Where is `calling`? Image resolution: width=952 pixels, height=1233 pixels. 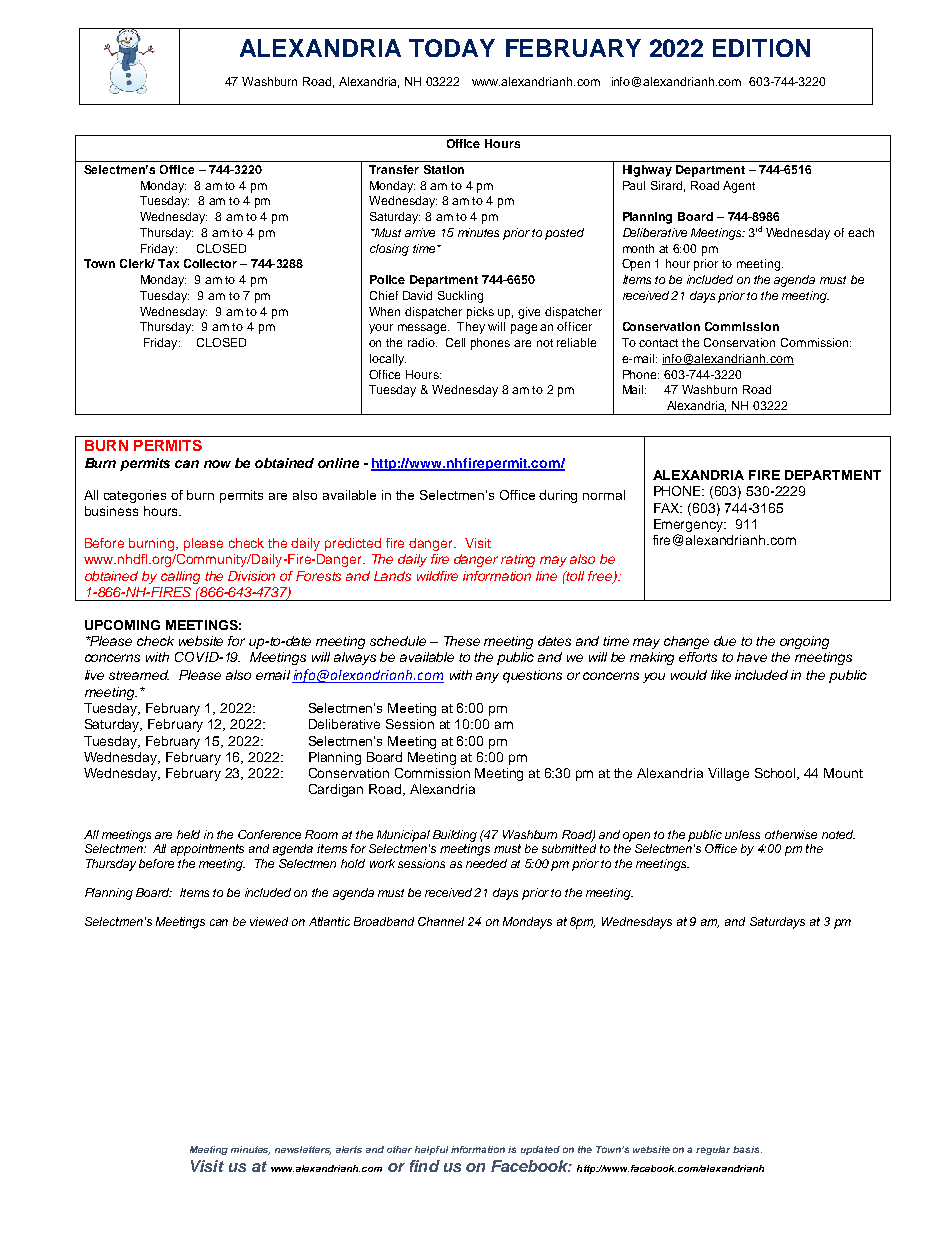
calling is located at coordinates (180, 577).
